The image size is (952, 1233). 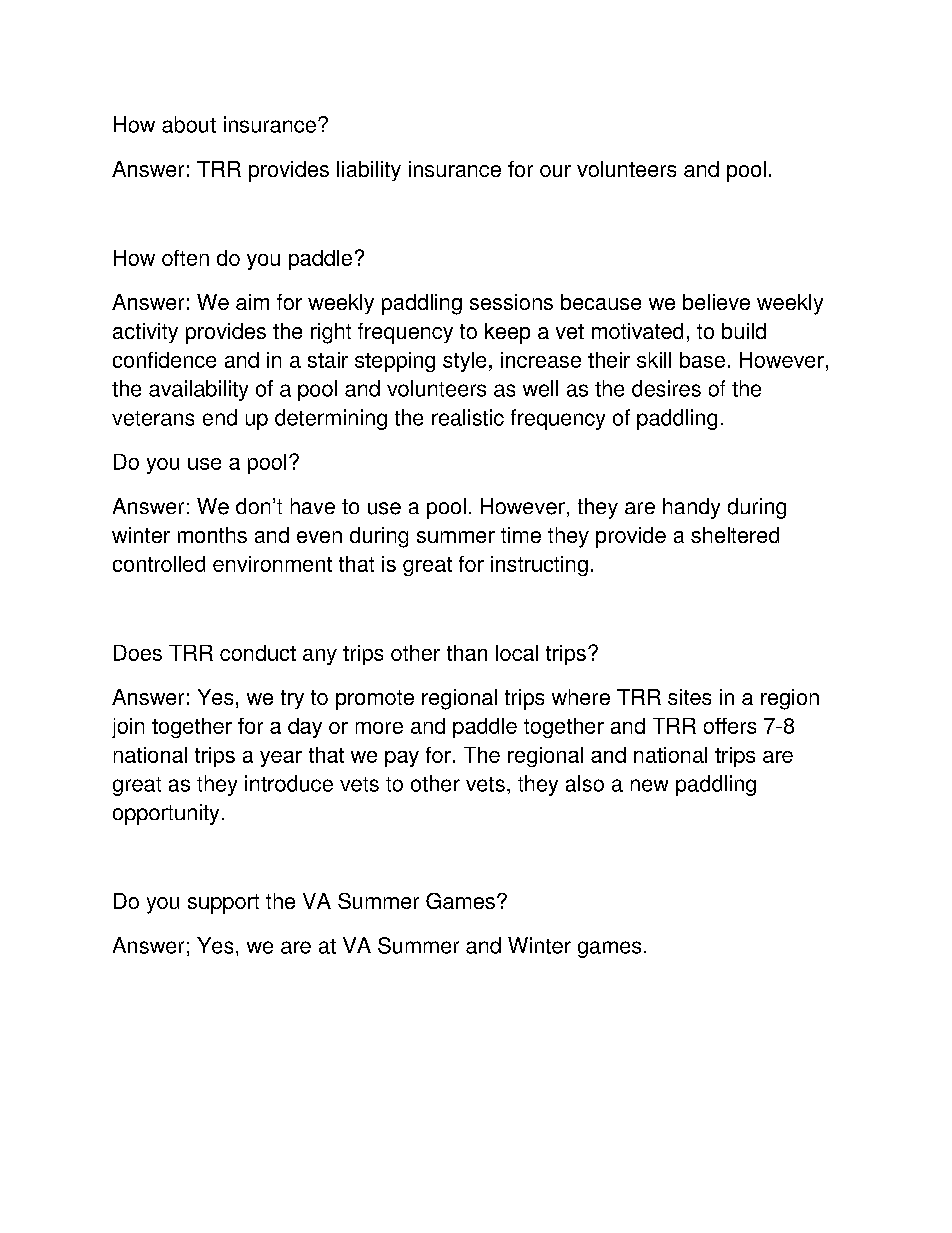 What do you see at coordinates (666, 388) in the document?
I see `desires` at bounding box center [666, 388].
